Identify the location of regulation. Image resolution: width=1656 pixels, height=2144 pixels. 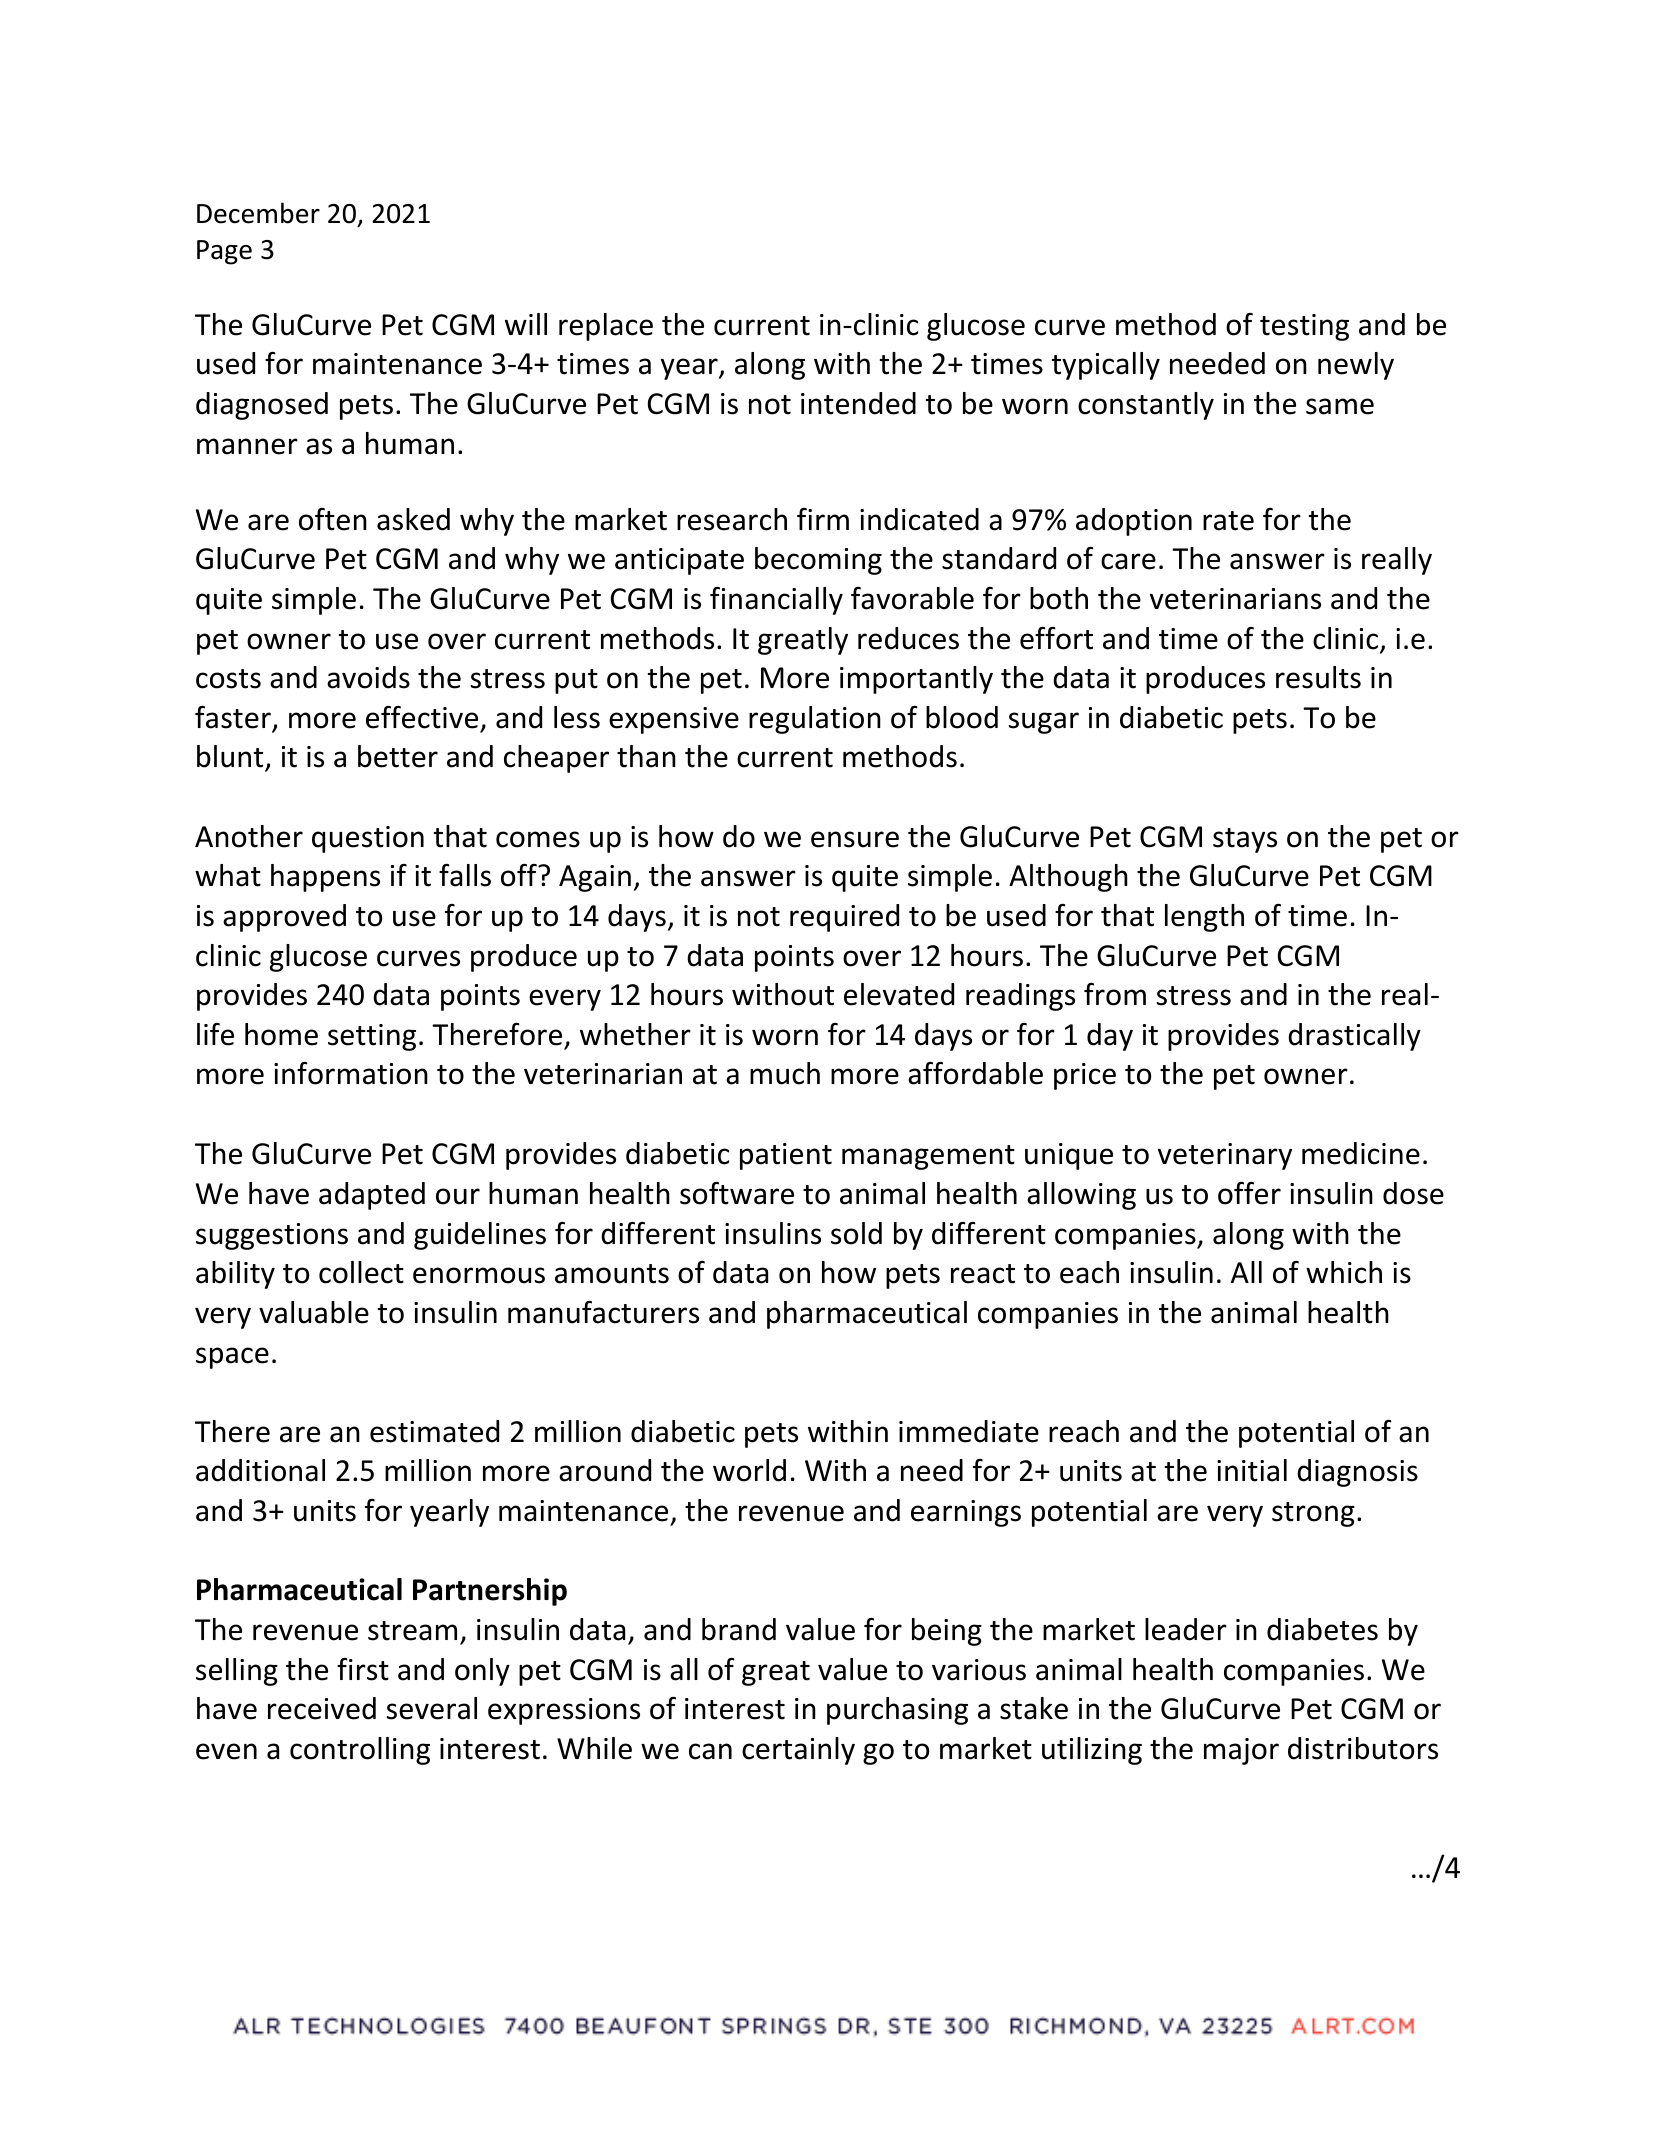
(815, 720).
